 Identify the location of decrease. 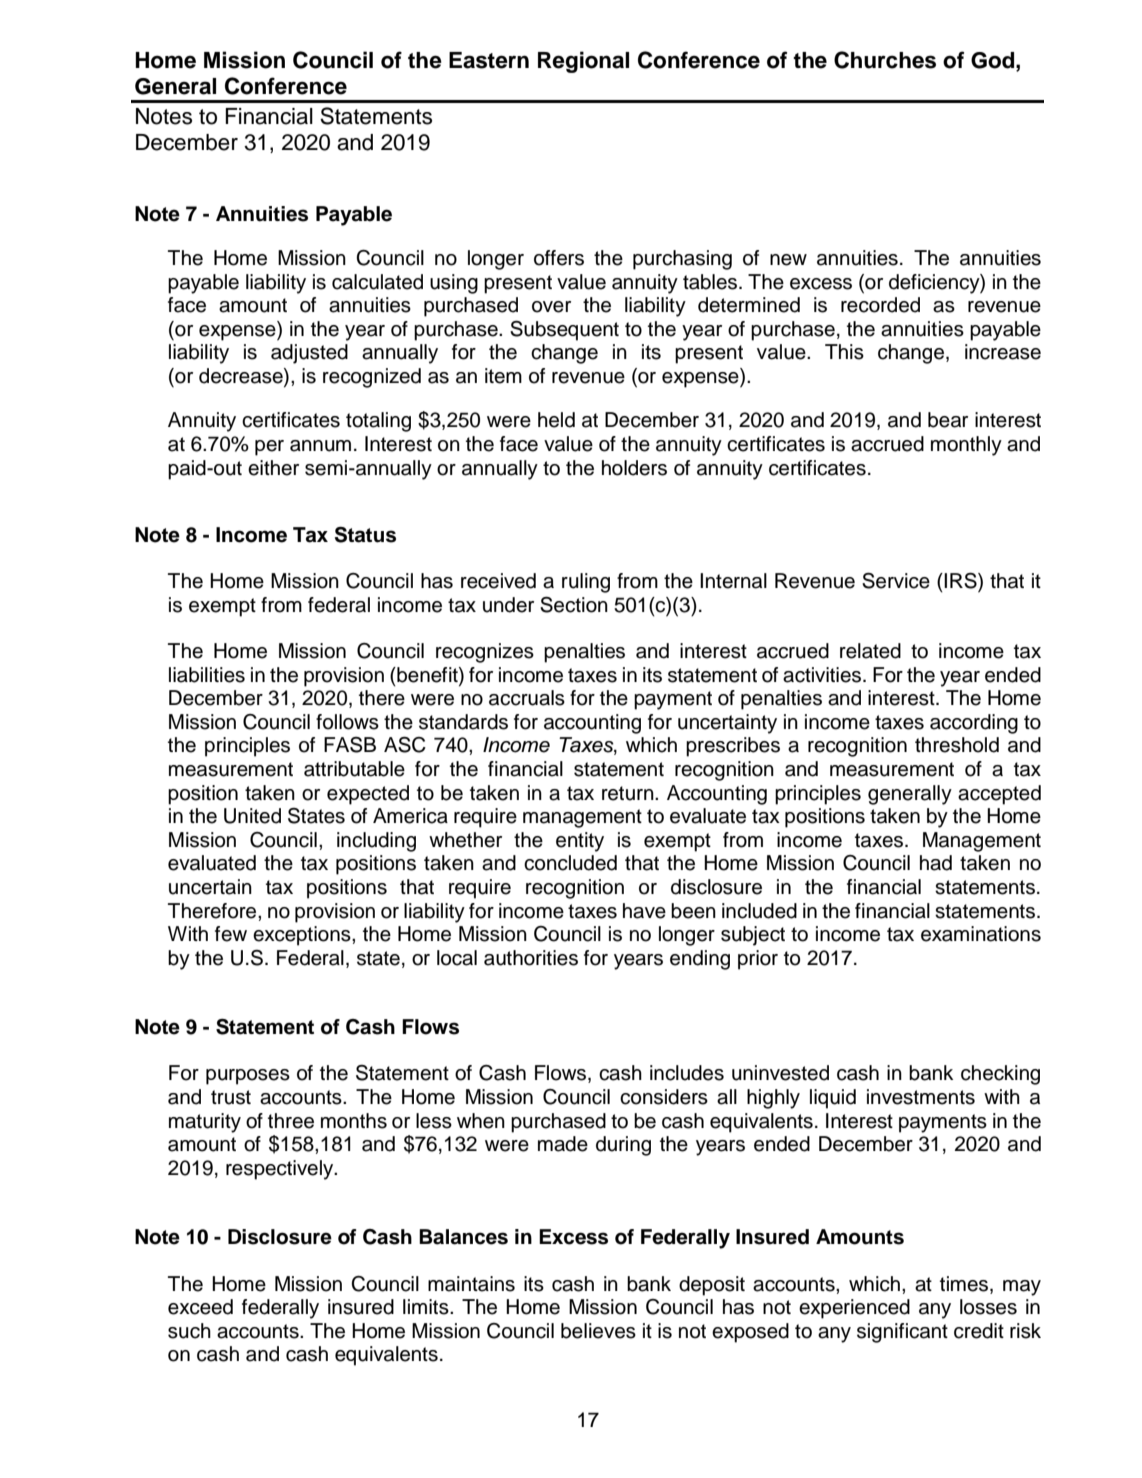
(242, 377).
